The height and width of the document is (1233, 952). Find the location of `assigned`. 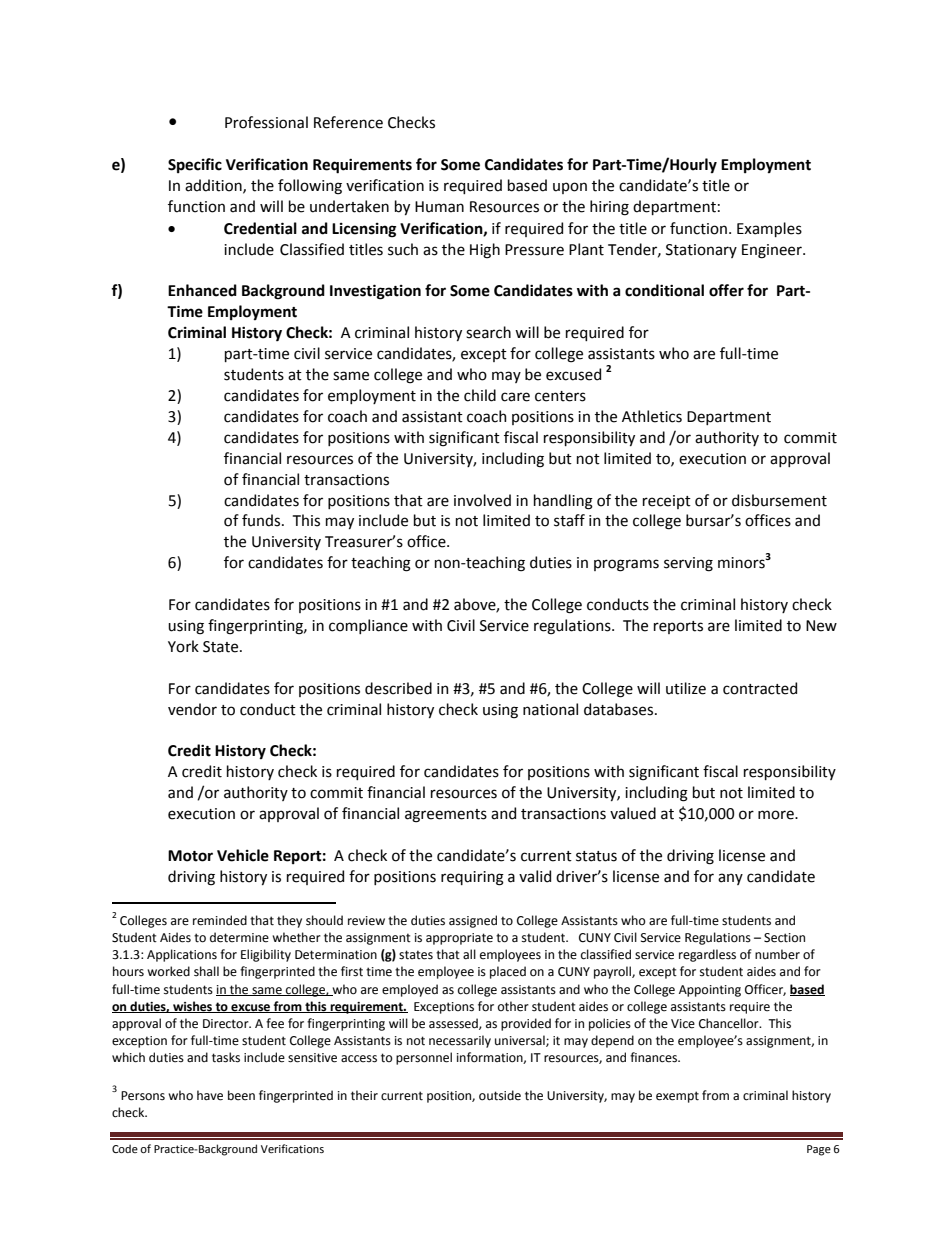

assigned is located at coordinates (473, 921).
